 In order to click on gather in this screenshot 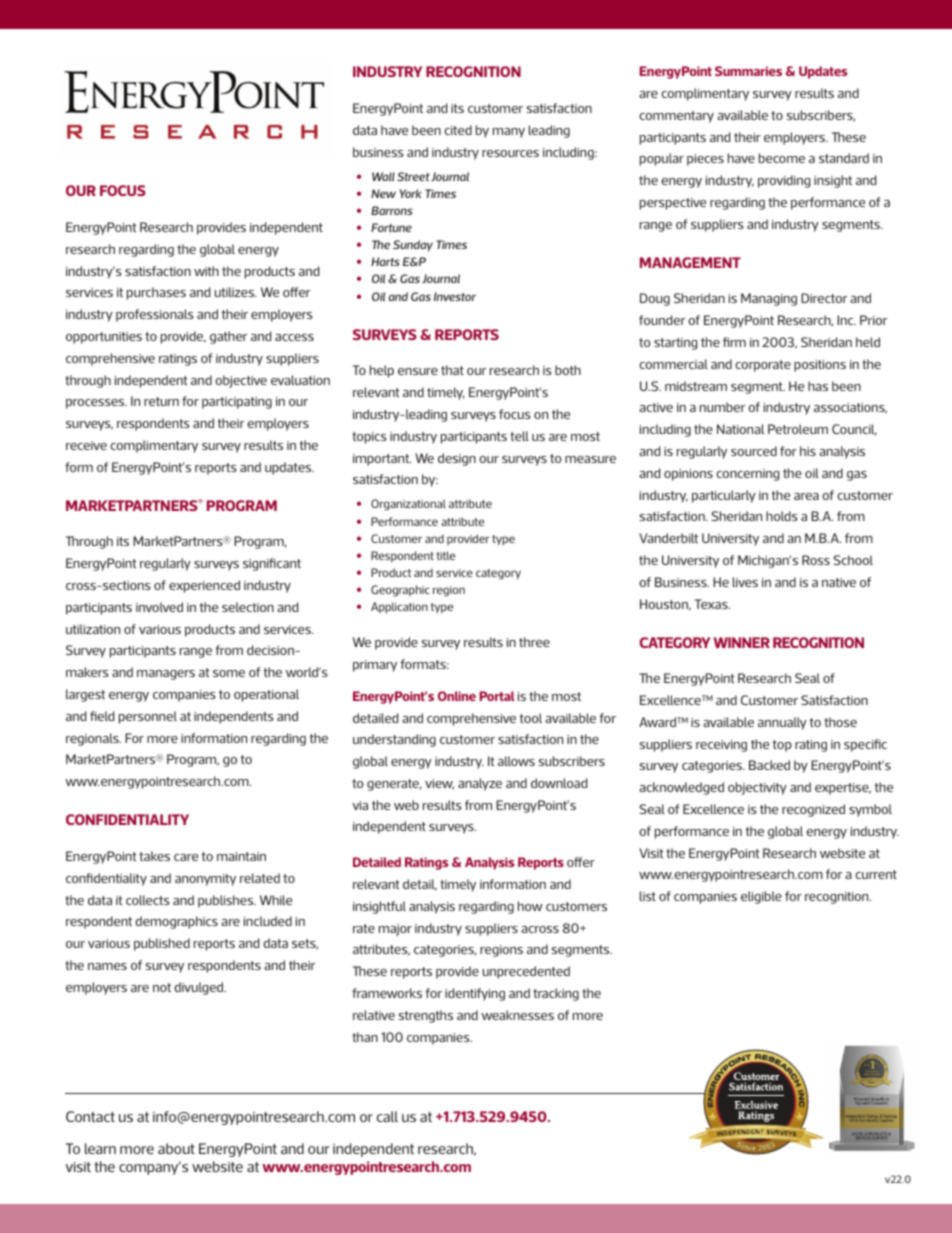, I will do `click(228, 337)`.
